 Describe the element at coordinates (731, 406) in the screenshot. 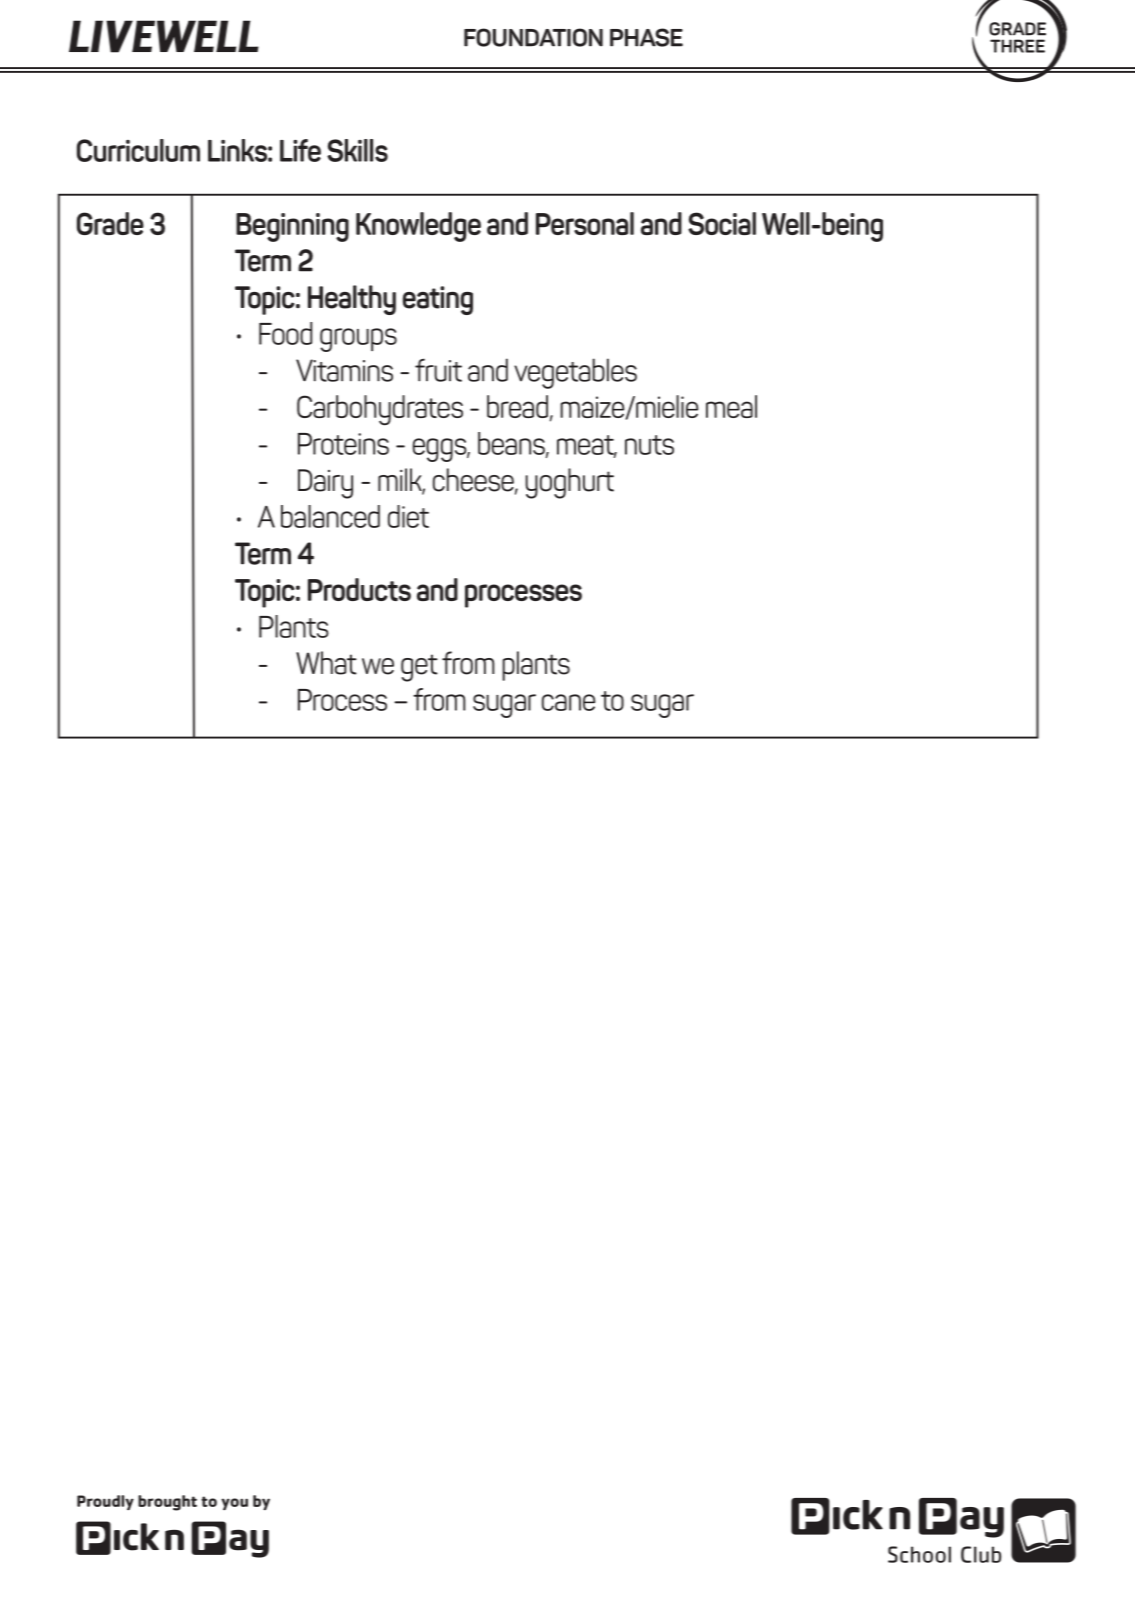

I see `meal` at that location.
